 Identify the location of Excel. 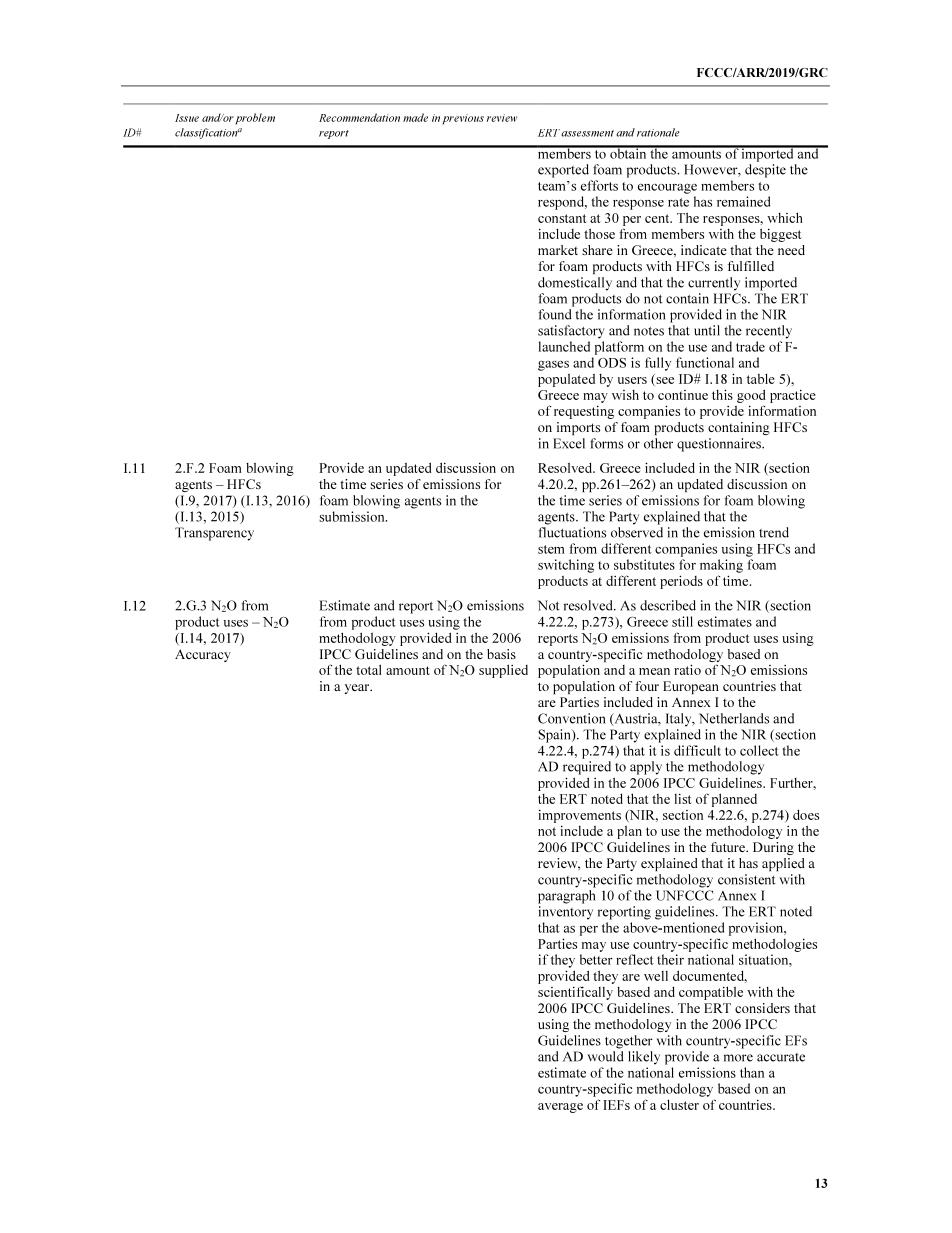
(569, 443).
